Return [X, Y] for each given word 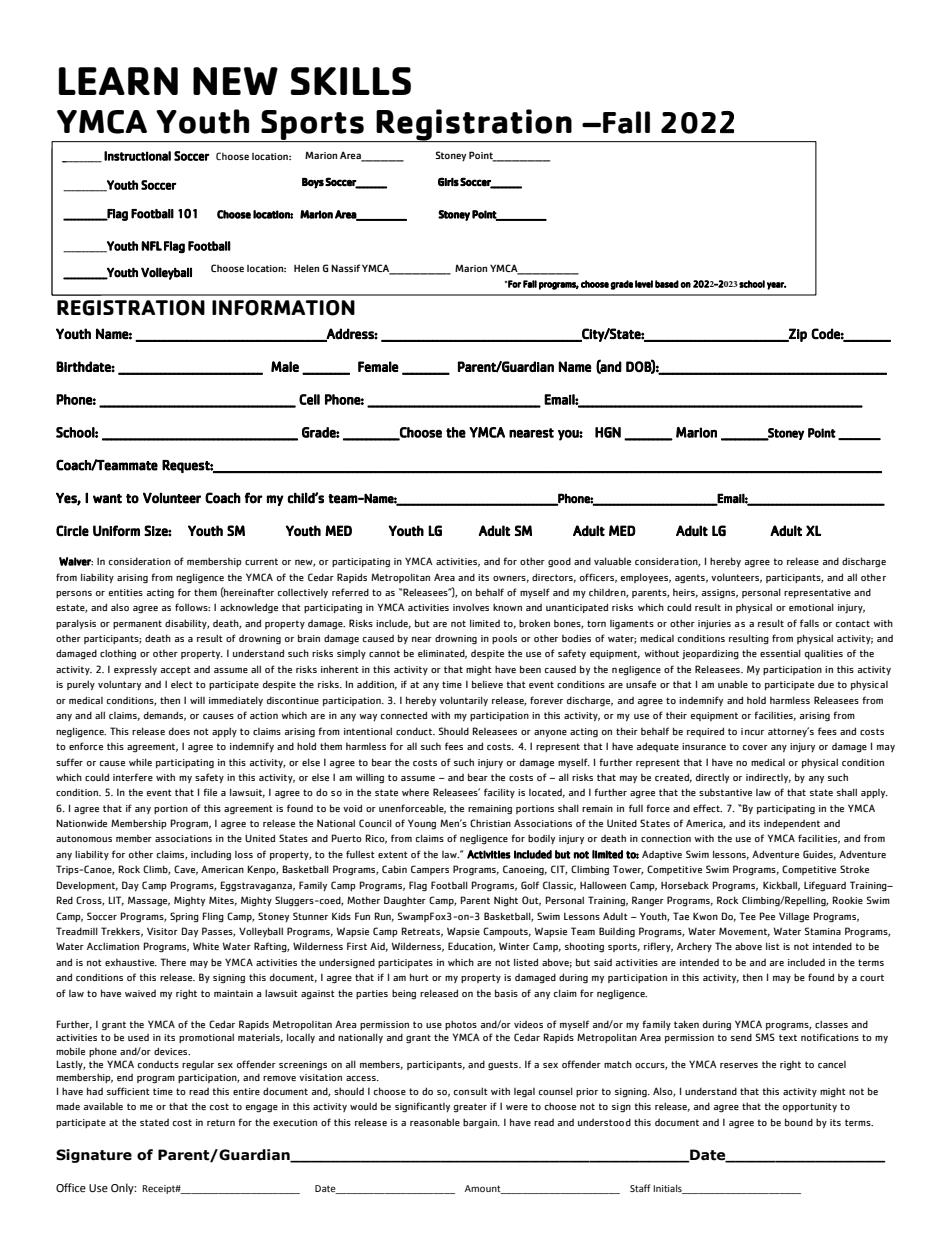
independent [792, 824]
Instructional [137, 156]
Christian [490, 823]
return [221, 1122]
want [107, 499]
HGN [608, 432]
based [667, 284]
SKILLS [351, 81]
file [210, 792]
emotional [811, 607]
